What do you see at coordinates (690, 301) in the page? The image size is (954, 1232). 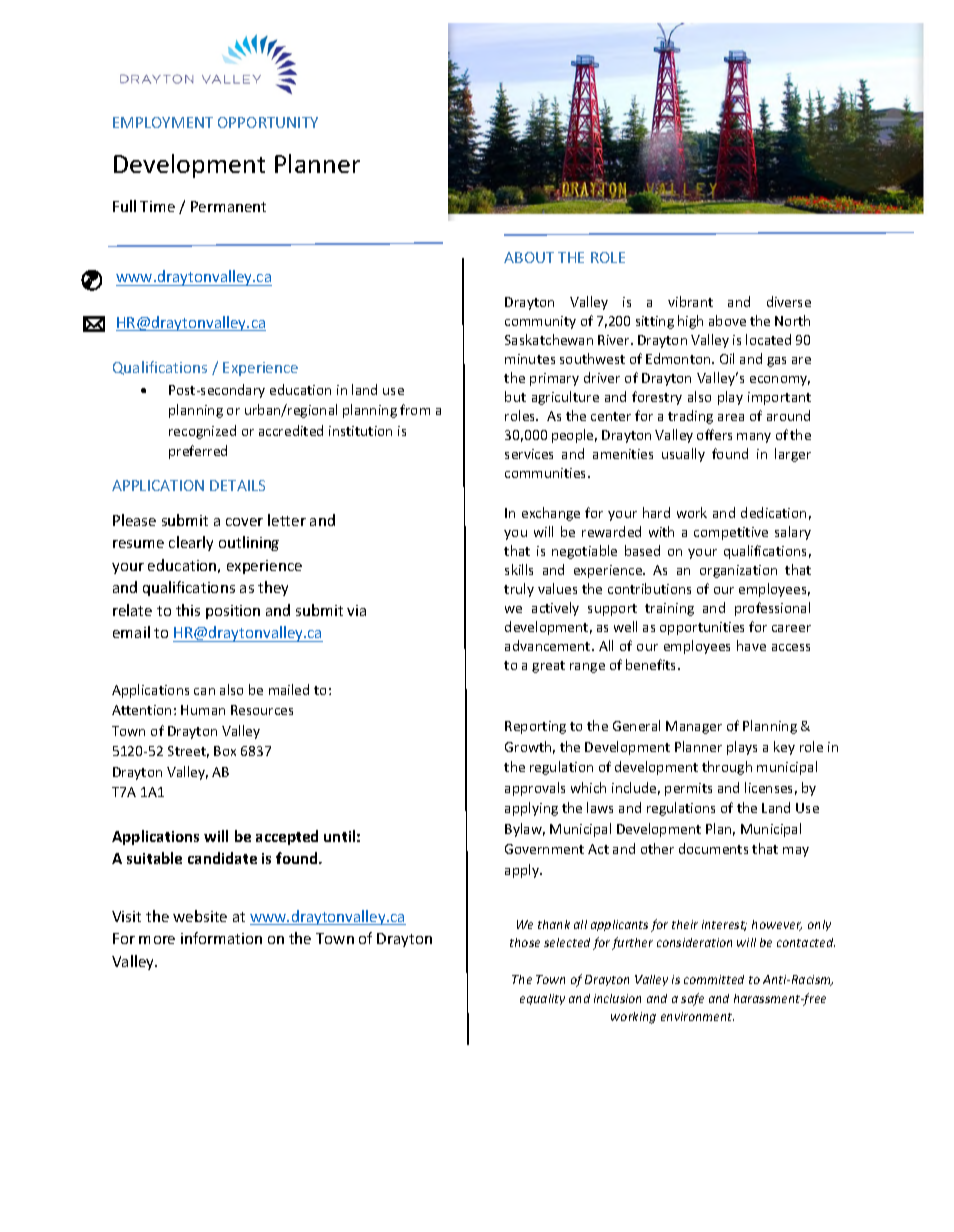 I see `vibrant` at bounding box center [690, 301].
